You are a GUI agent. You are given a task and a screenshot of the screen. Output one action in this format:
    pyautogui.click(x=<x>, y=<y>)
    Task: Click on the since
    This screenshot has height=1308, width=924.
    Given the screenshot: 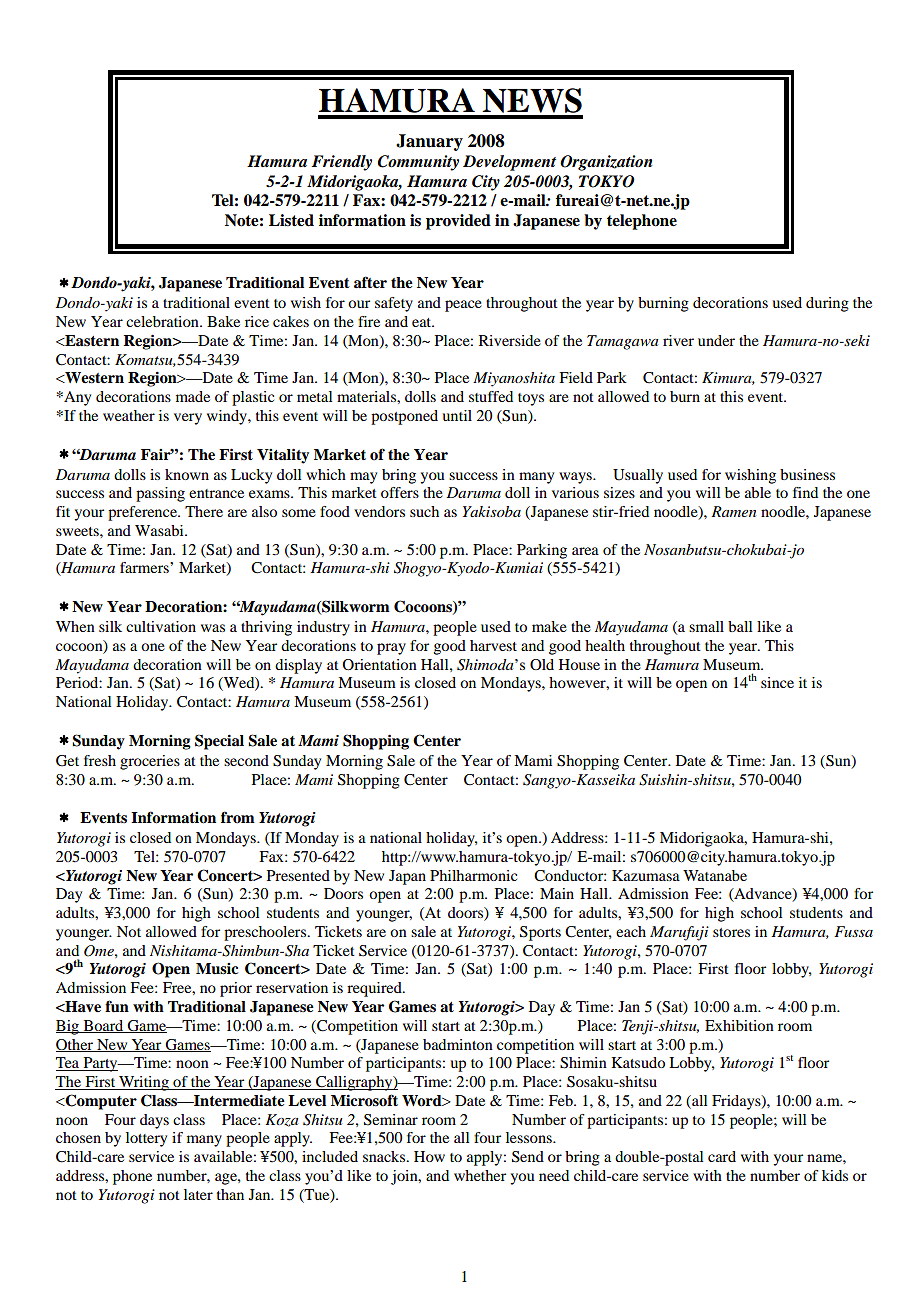 What is the action you would take?
    pyautogui.click(x=777, y=682)
